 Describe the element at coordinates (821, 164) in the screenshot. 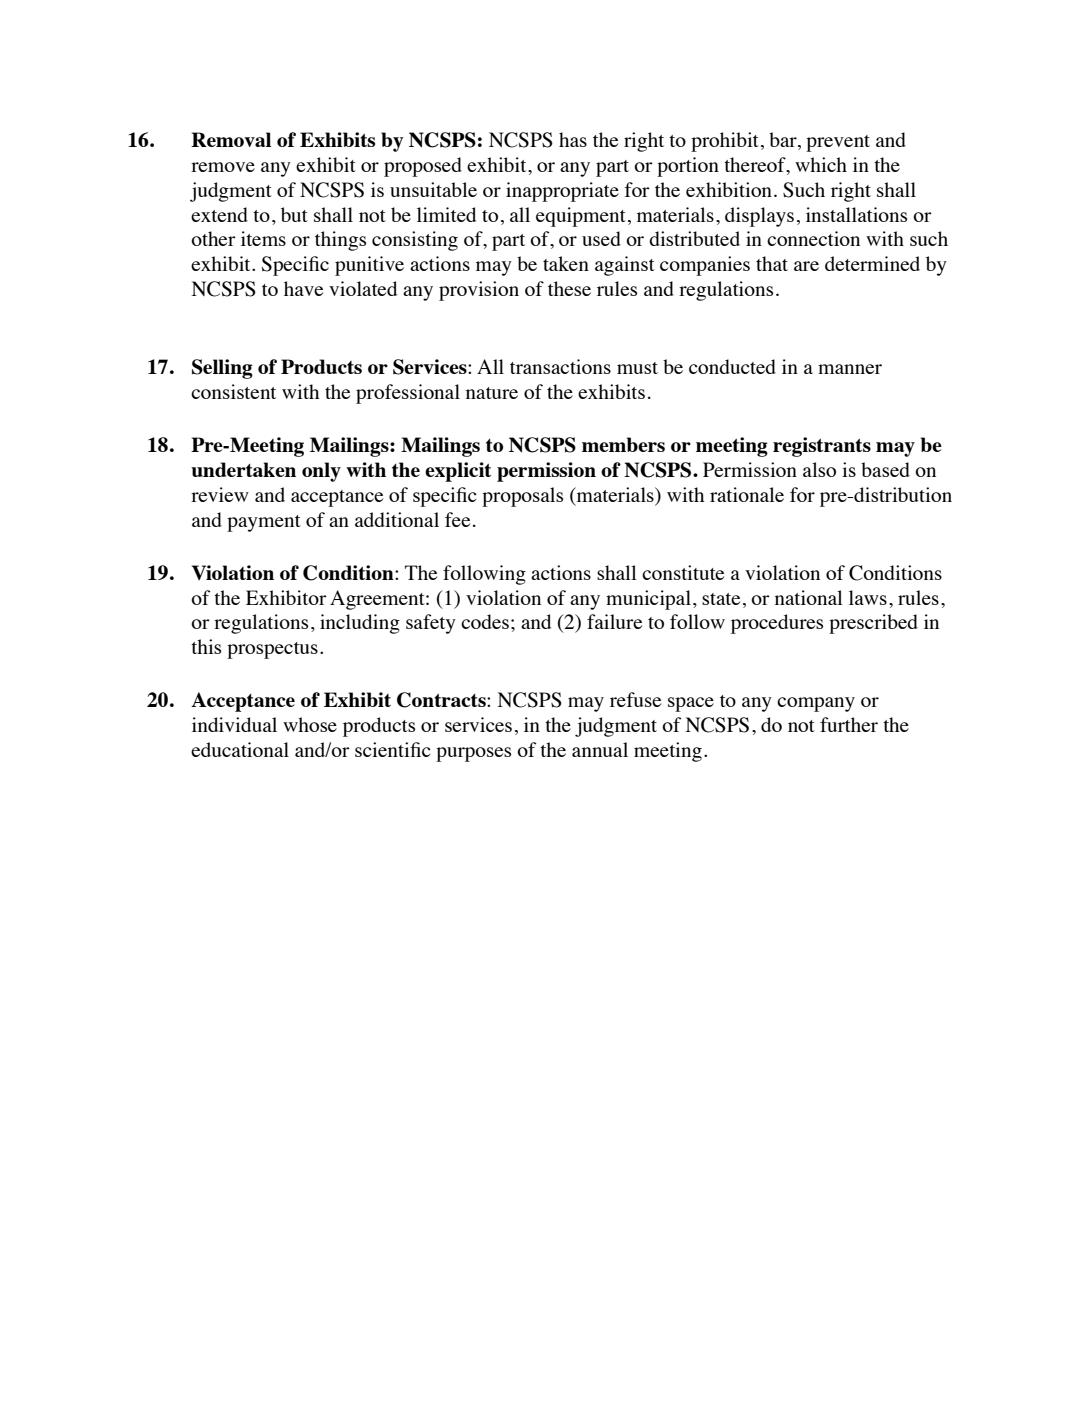

I see `which` at that location.
